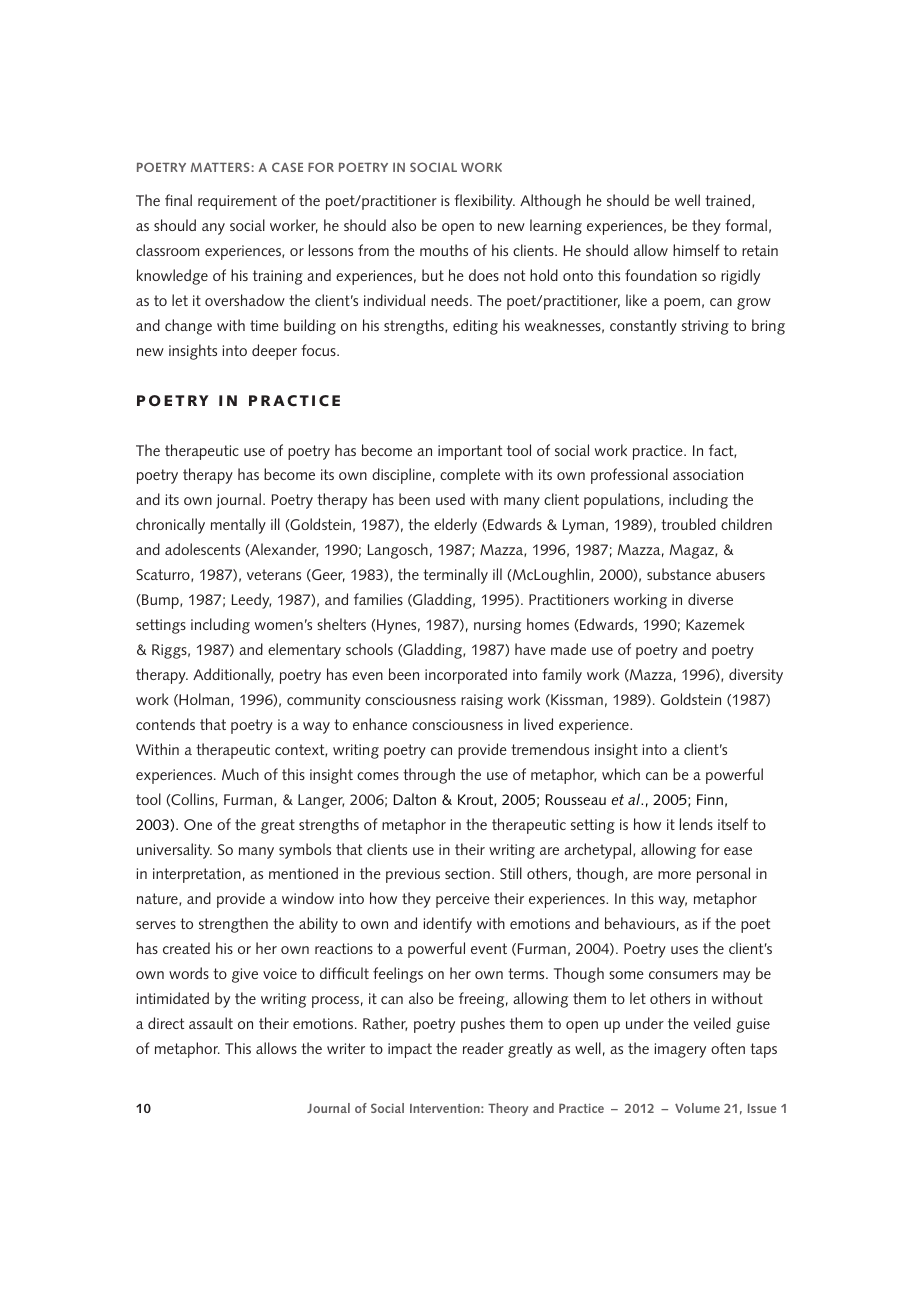 The image size is (924, 1305). Describe the element at coordinates (497, 626) in the document. I see `nursing` at that location.
